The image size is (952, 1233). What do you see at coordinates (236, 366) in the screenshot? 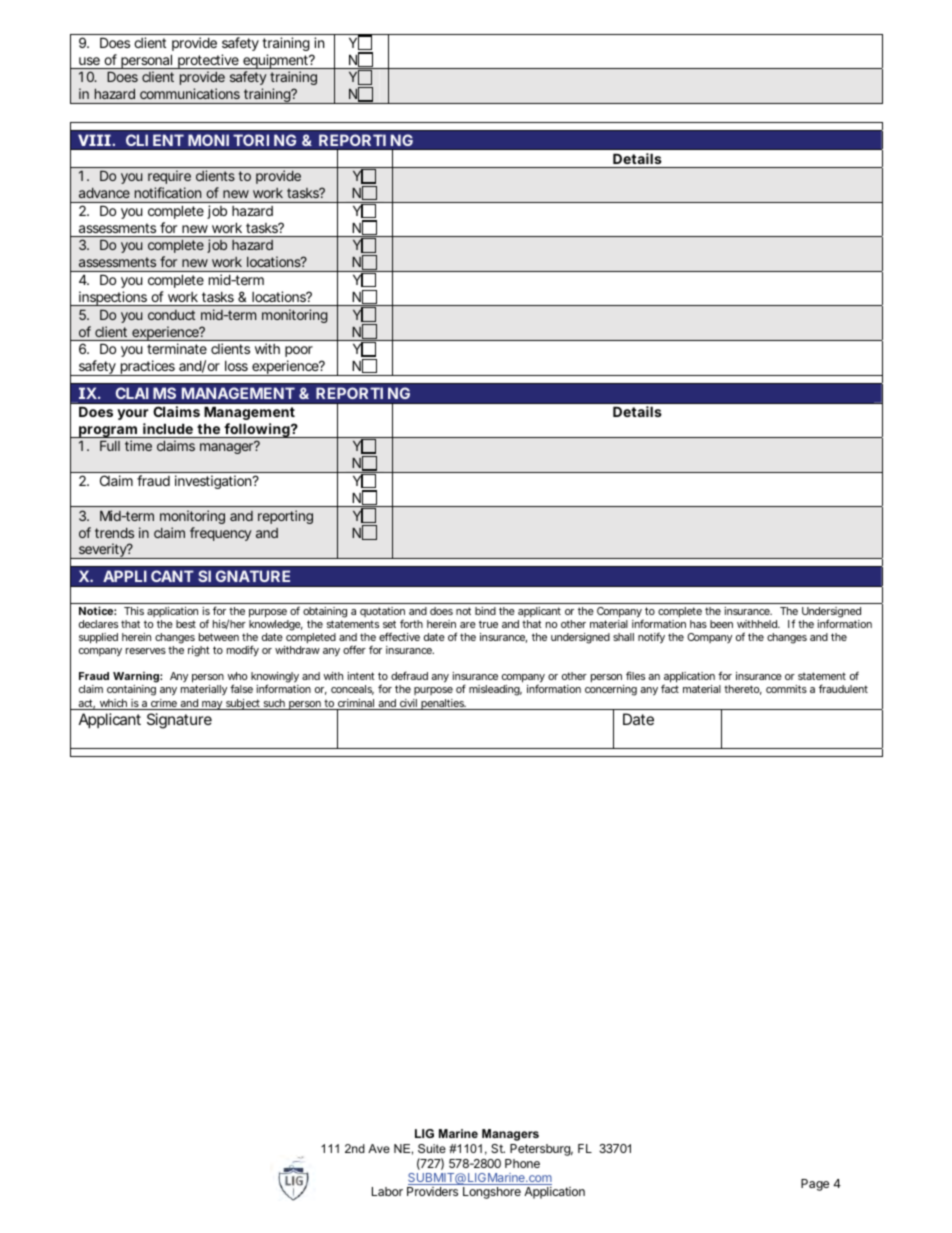
I see `loss` at bounding box center [236, 366].
